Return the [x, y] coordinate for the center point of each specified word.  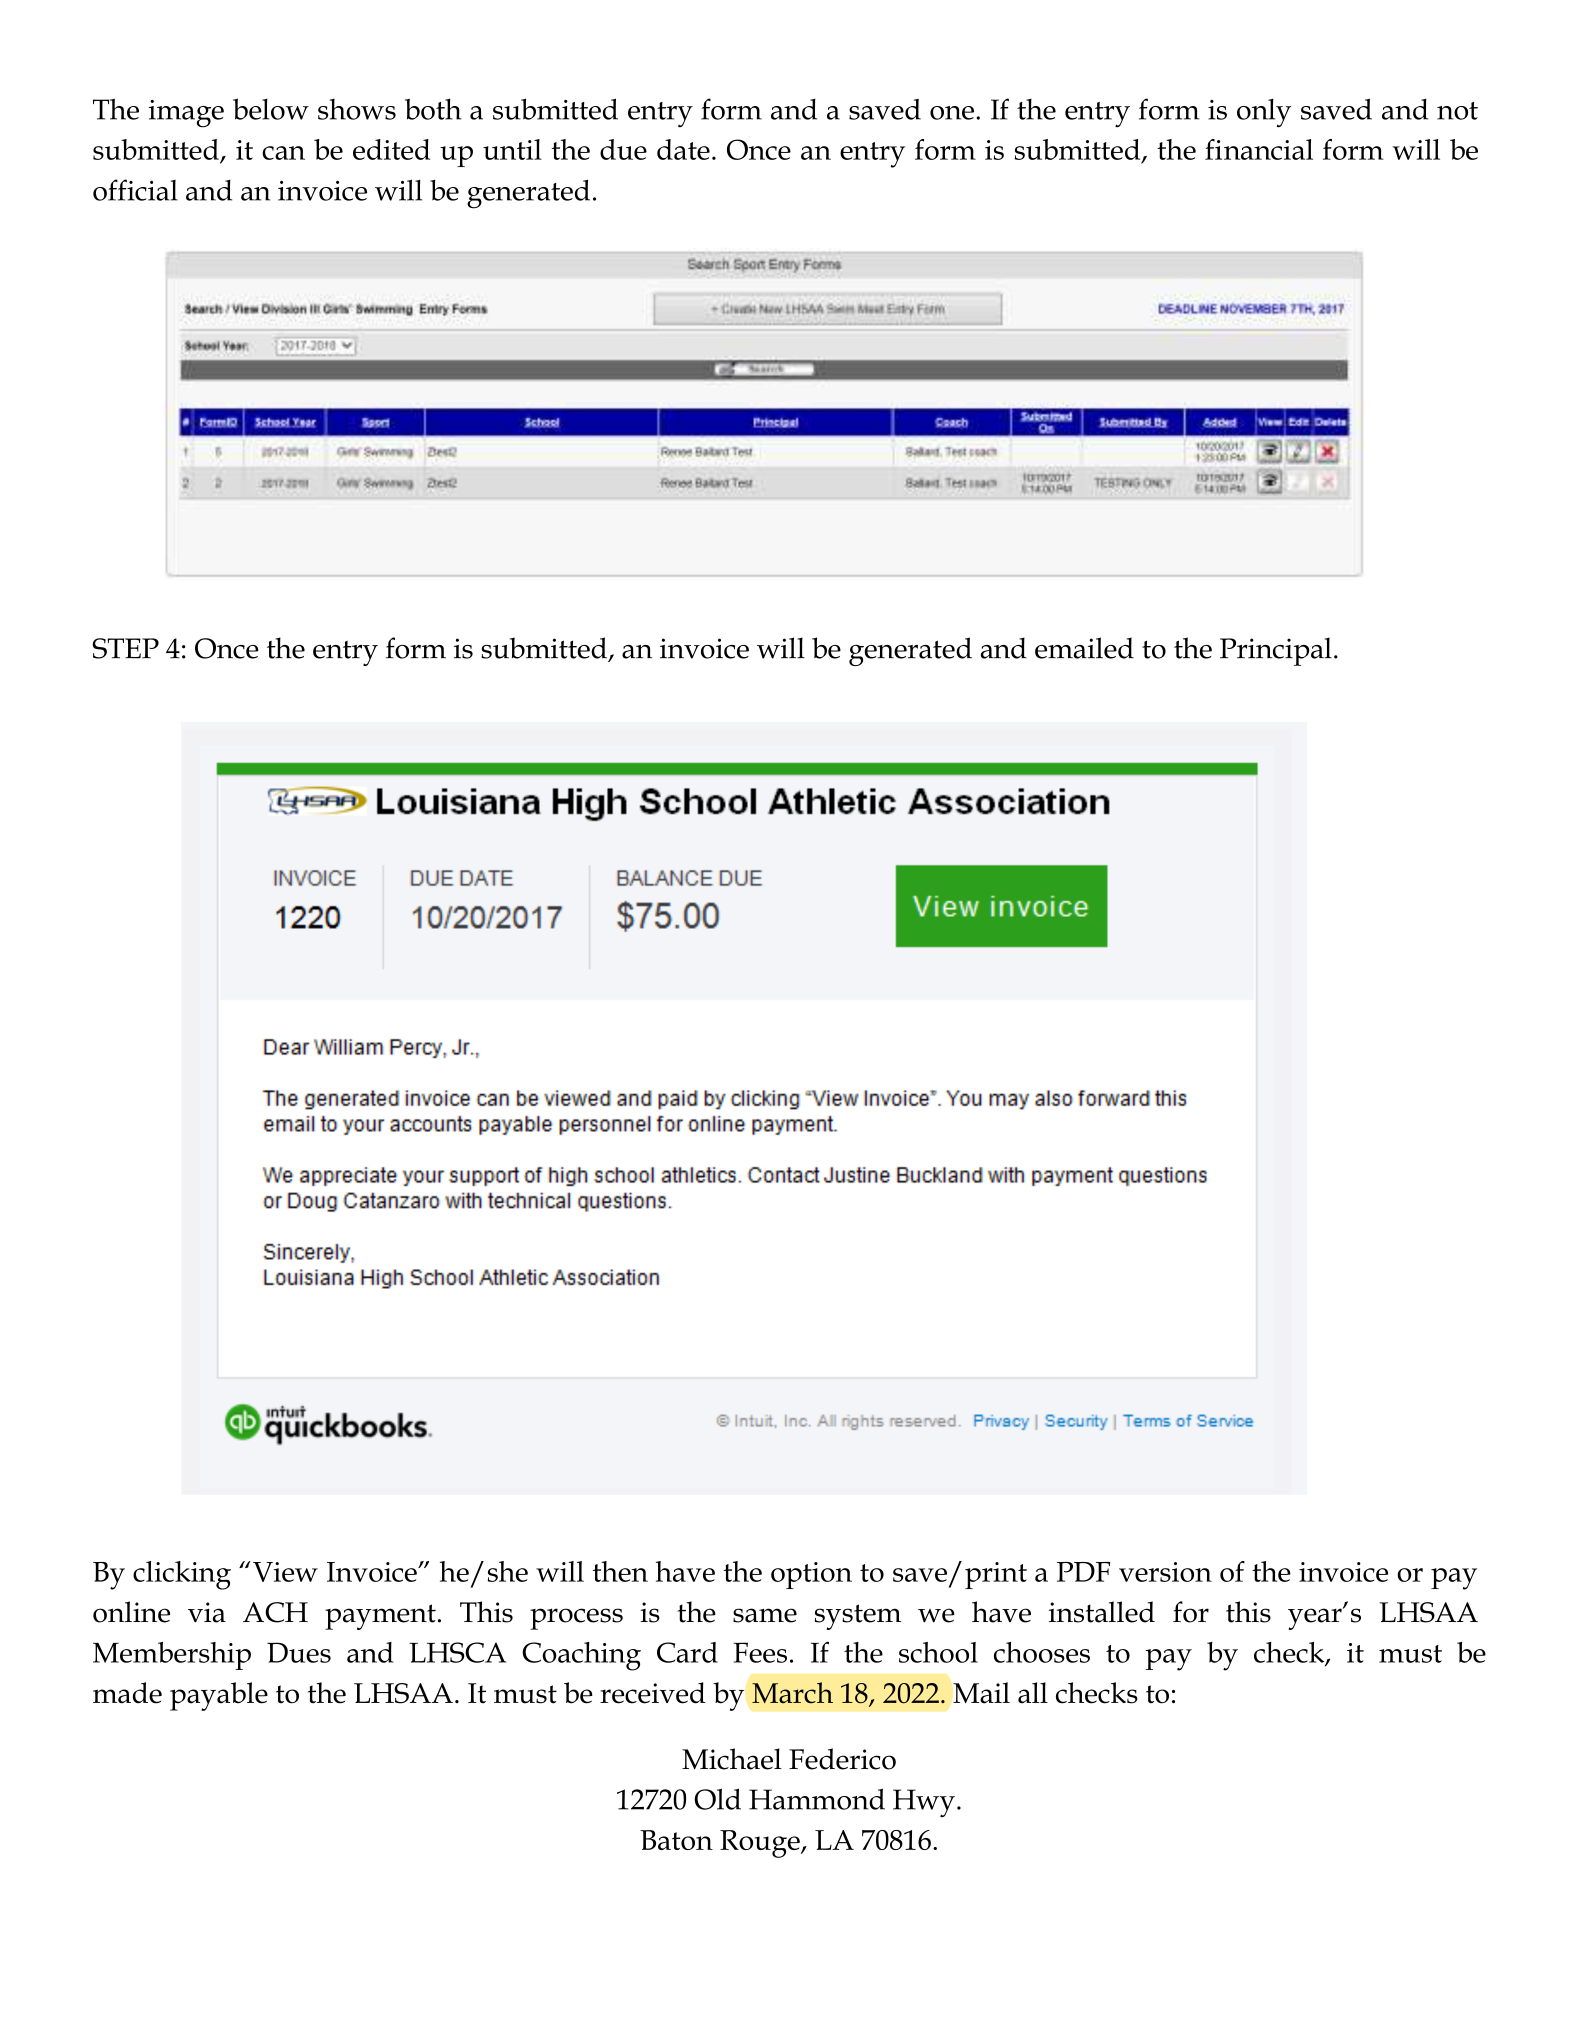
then [620, 1571]
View [285, 1572]
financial [1259, 149]
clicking [182, 1575]
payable [219, 1696]
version [1165, 1572]
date [683, 149]
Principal [1276, 651]
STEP [125, 648]
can [283, 153]
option [811, 1575]
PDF [1084, 1572]
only [1264, 113]
